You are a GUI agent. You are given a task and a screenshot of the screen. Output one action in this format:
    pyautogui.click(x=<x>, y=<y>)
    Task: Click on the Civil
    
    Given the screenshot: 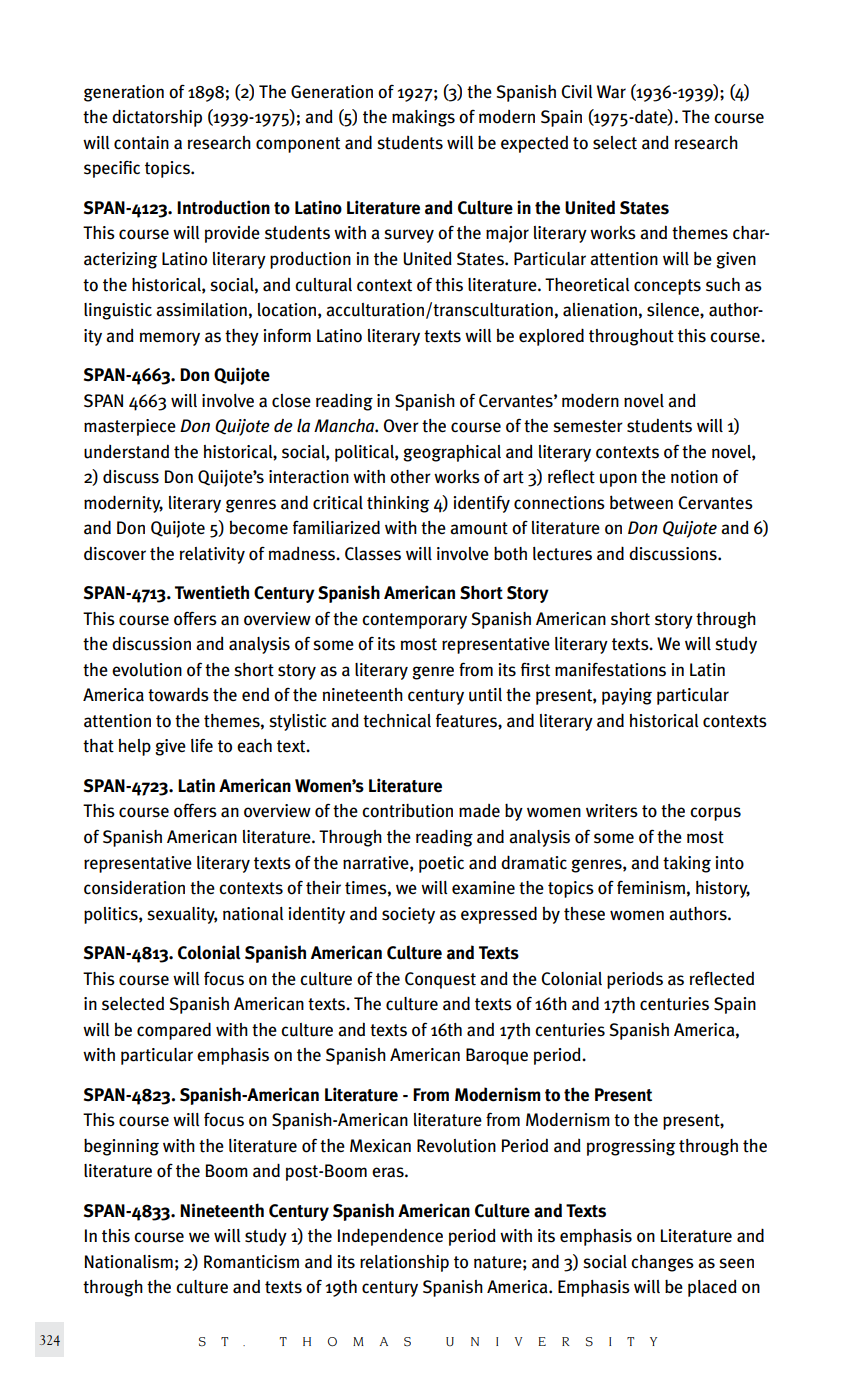 What is the action you would take?
    pyautogui.click(x=577, y=91)
